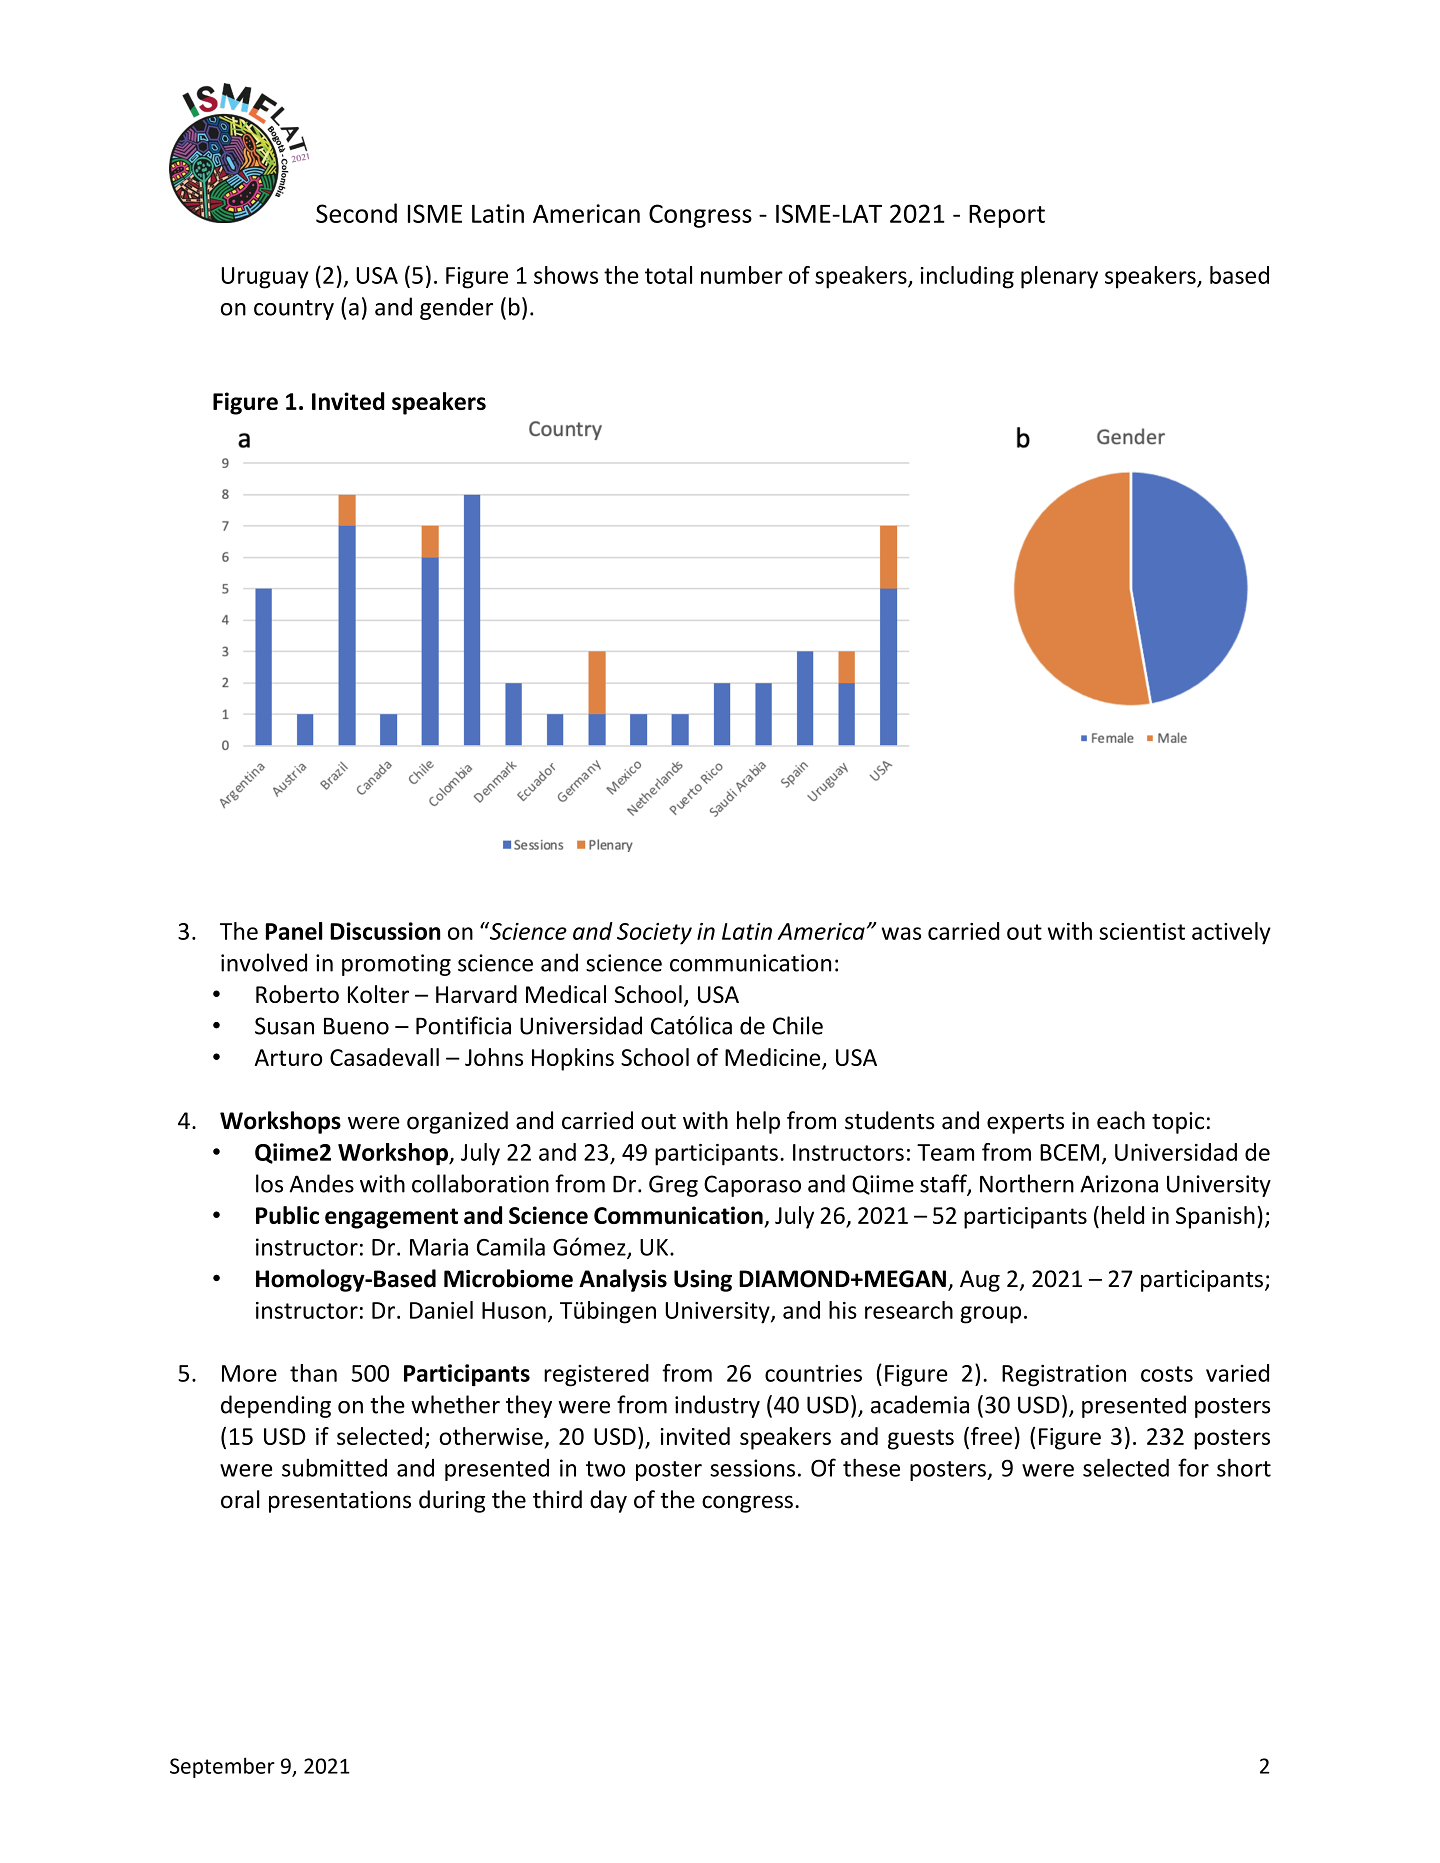  What do you see at coordinates (1123, 1215) in the screenshot?
I see `held` at bounding box center [1123, 1215].
